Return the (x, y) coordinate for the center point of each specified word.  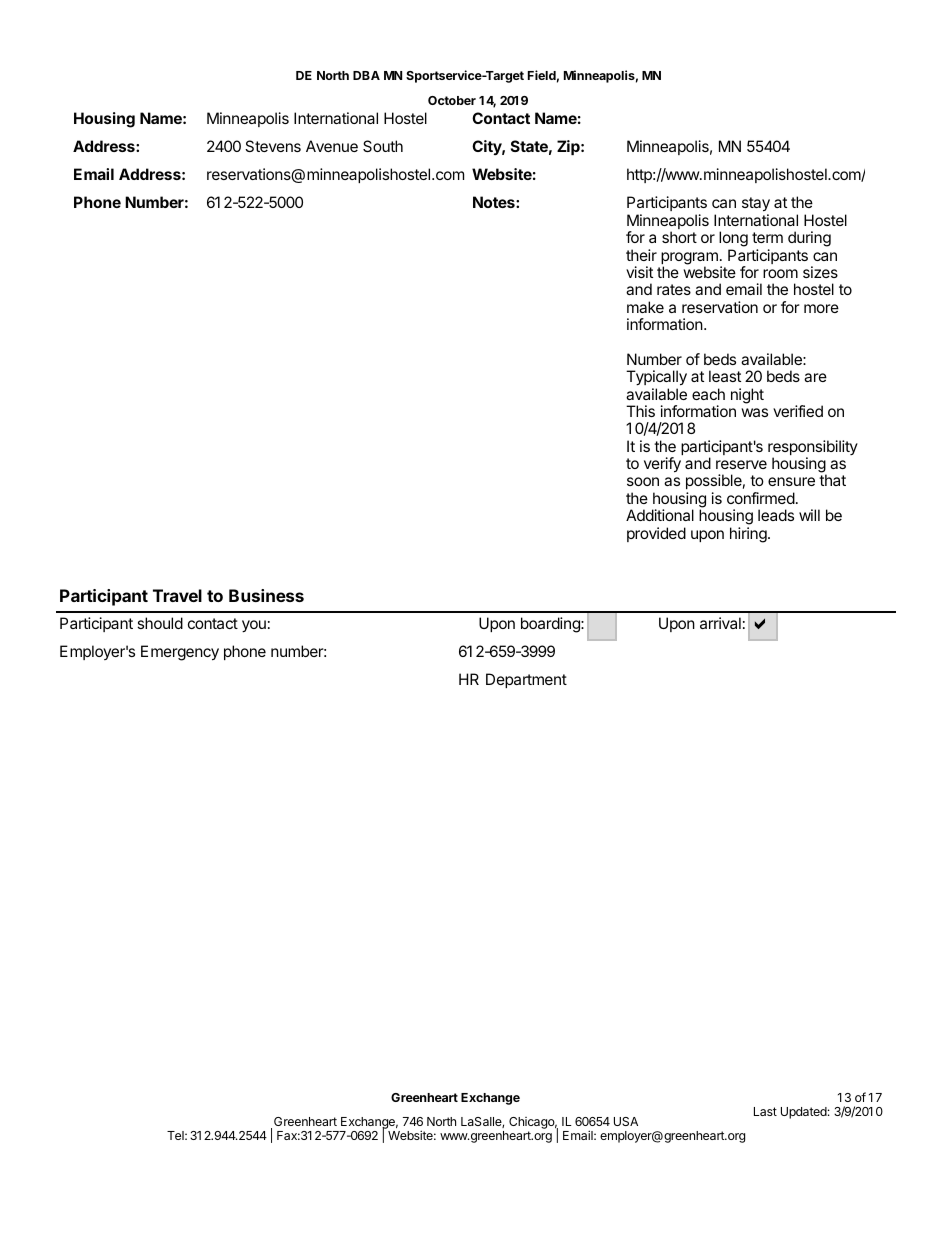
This (640, 411)
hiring (749, 535)
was (754, 412)
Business (266, 595)
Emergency (180, 653)
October (452, 100)
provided (656, 534)
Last (765, 1111)
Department (526, 680)
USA (626, 1121)
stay (756, 206)
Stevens (273, 146)
